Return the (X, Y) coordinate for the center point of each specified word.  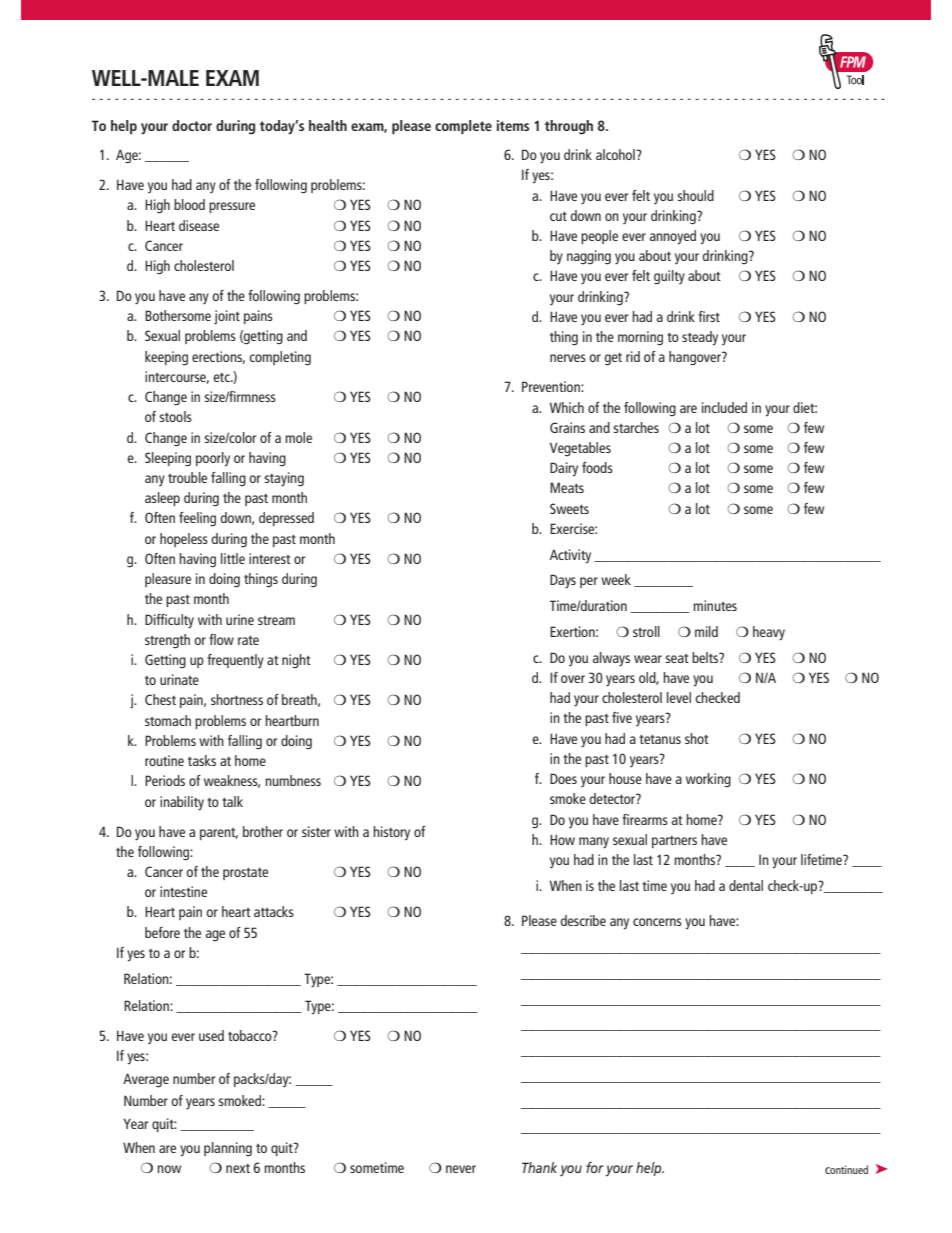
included (724, 407)
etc (222, 377)
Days (563, 581)
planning (228, 1149)
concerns (657, 922)
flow (221, 639)
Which (567, 407)
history (391, 833)
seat (677, 658)
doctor (192, 125)
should (695, 195)
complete (463, 127)
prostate (245, 874)
